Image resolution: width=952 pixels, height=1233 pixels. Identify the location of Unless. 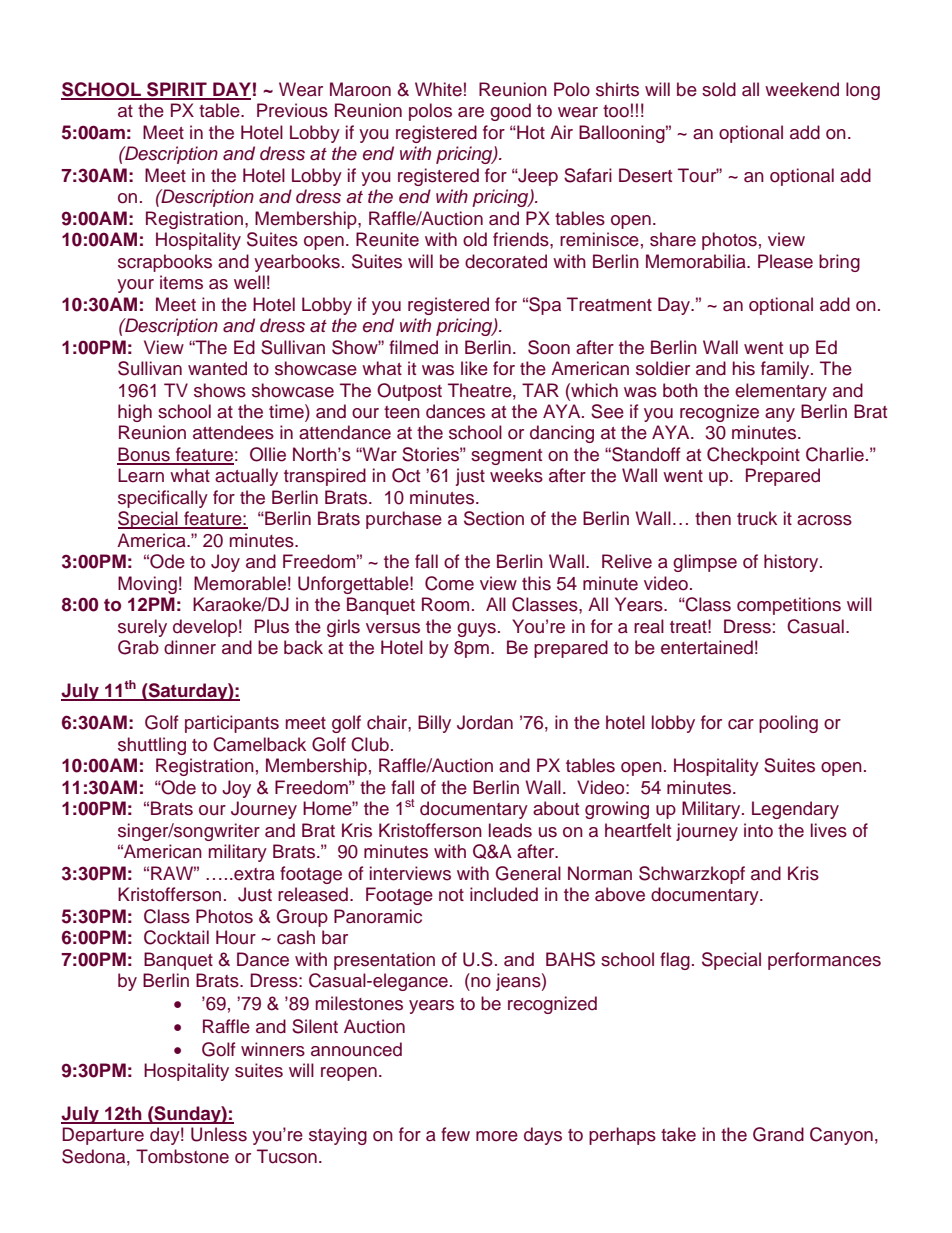
(219, 1134).
